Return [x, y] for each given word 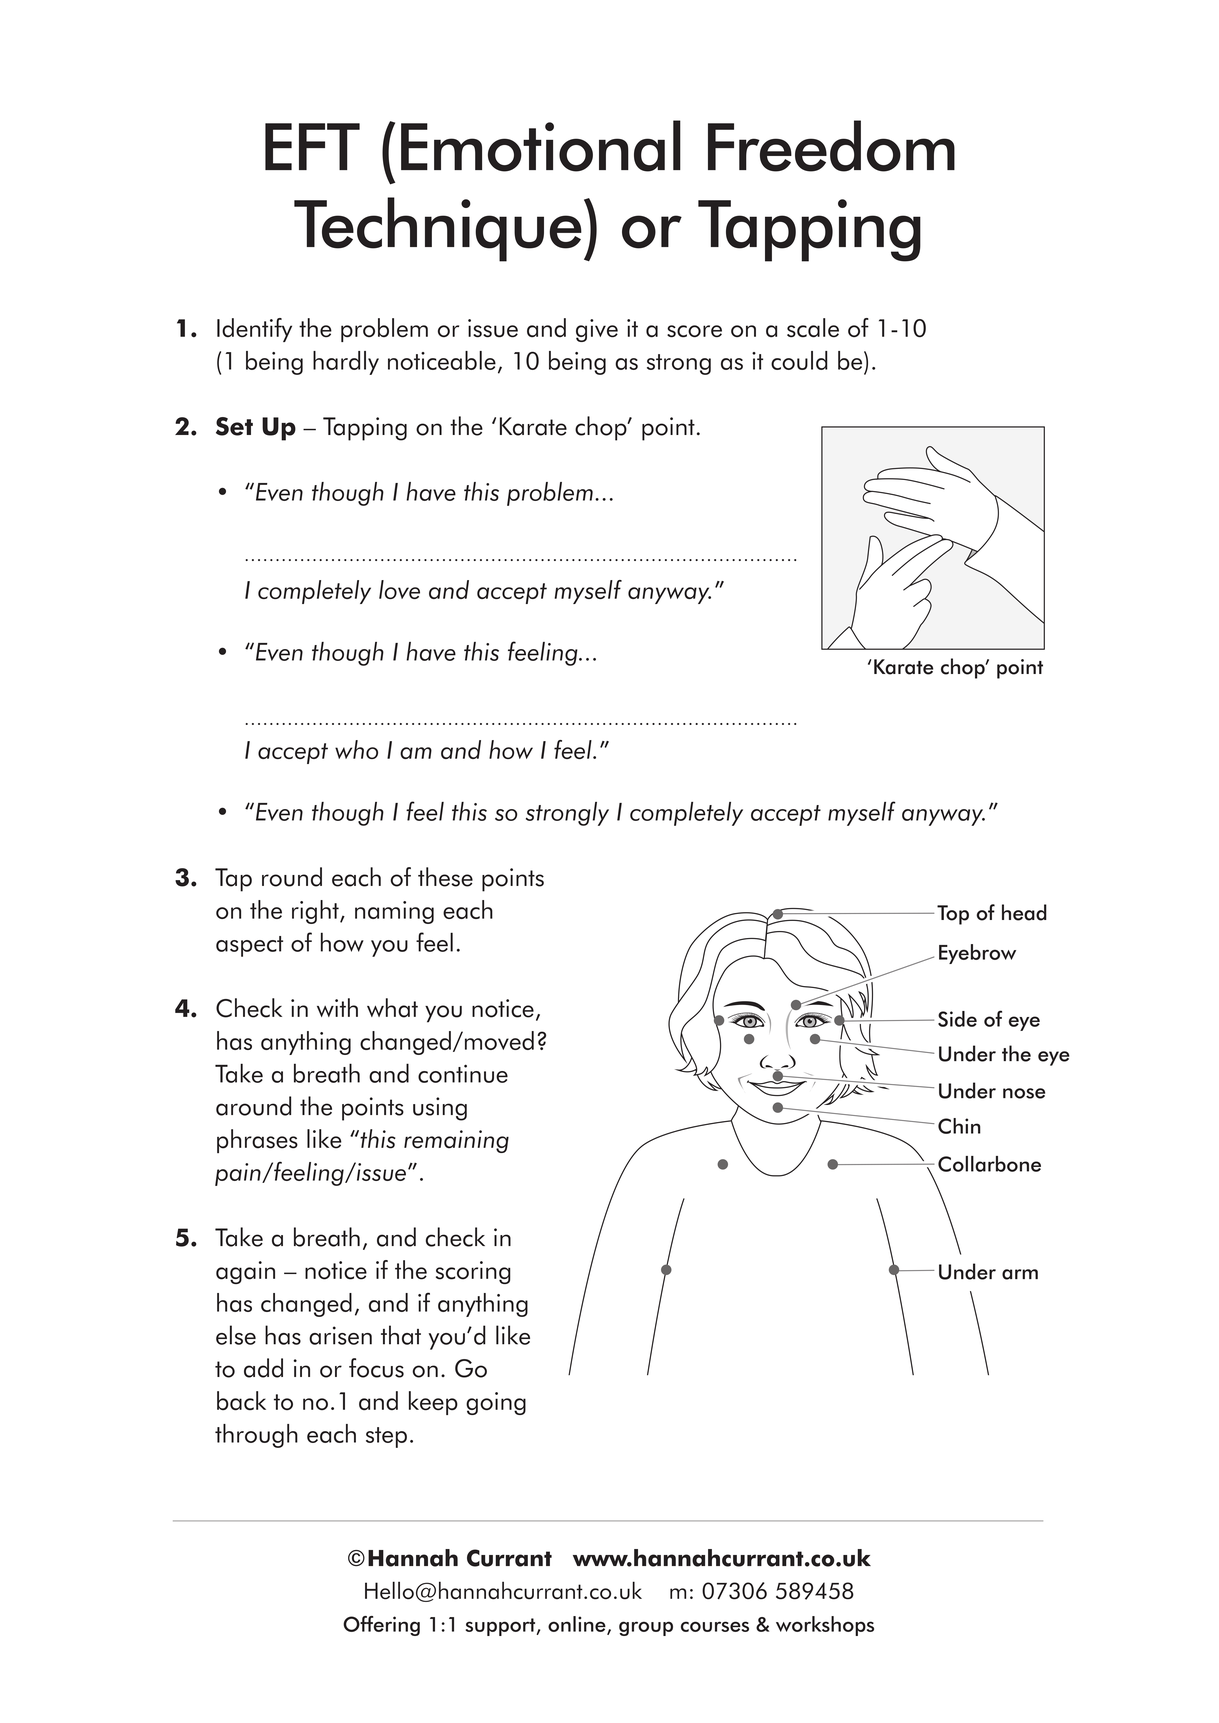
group [646, 1628]
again [245, 1272]
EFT [312, 146]
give [597, 330]
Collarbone [989, 1164]
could [799, 360]
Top [953, 915]
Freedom [831, 146]
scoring [473, 1272]
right [316, 912]
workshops [825, 1626]
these [445, 877]
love [399, 589]
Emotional [541, 146]
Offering [381, 1626]
